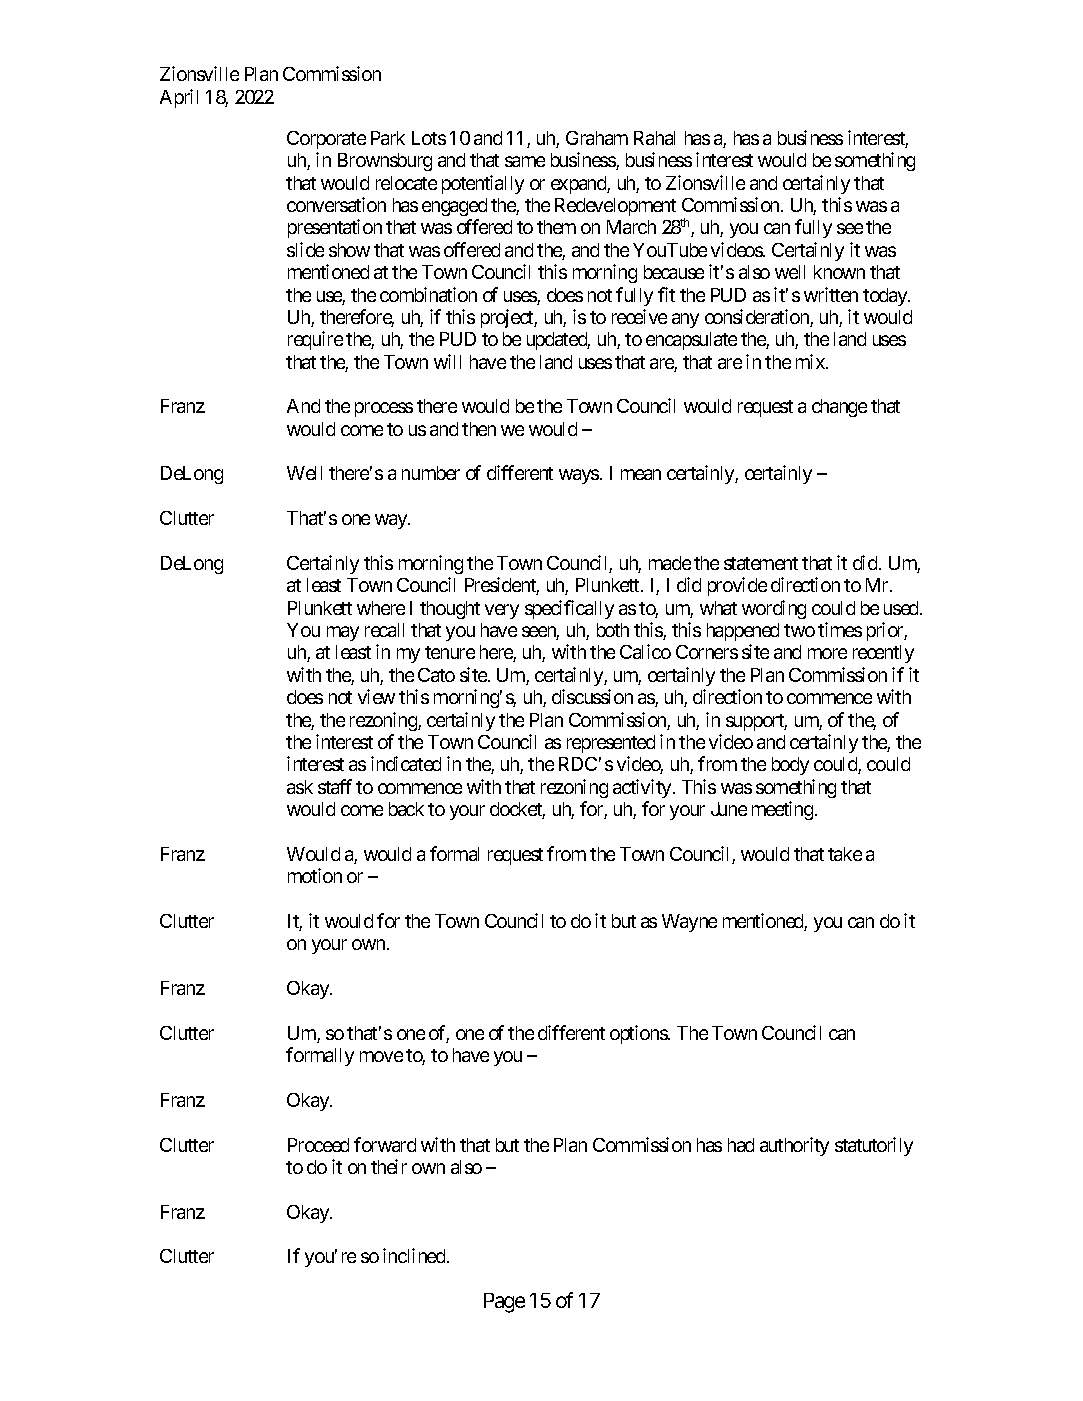  I want to click on authority, so click(794, 1146).
